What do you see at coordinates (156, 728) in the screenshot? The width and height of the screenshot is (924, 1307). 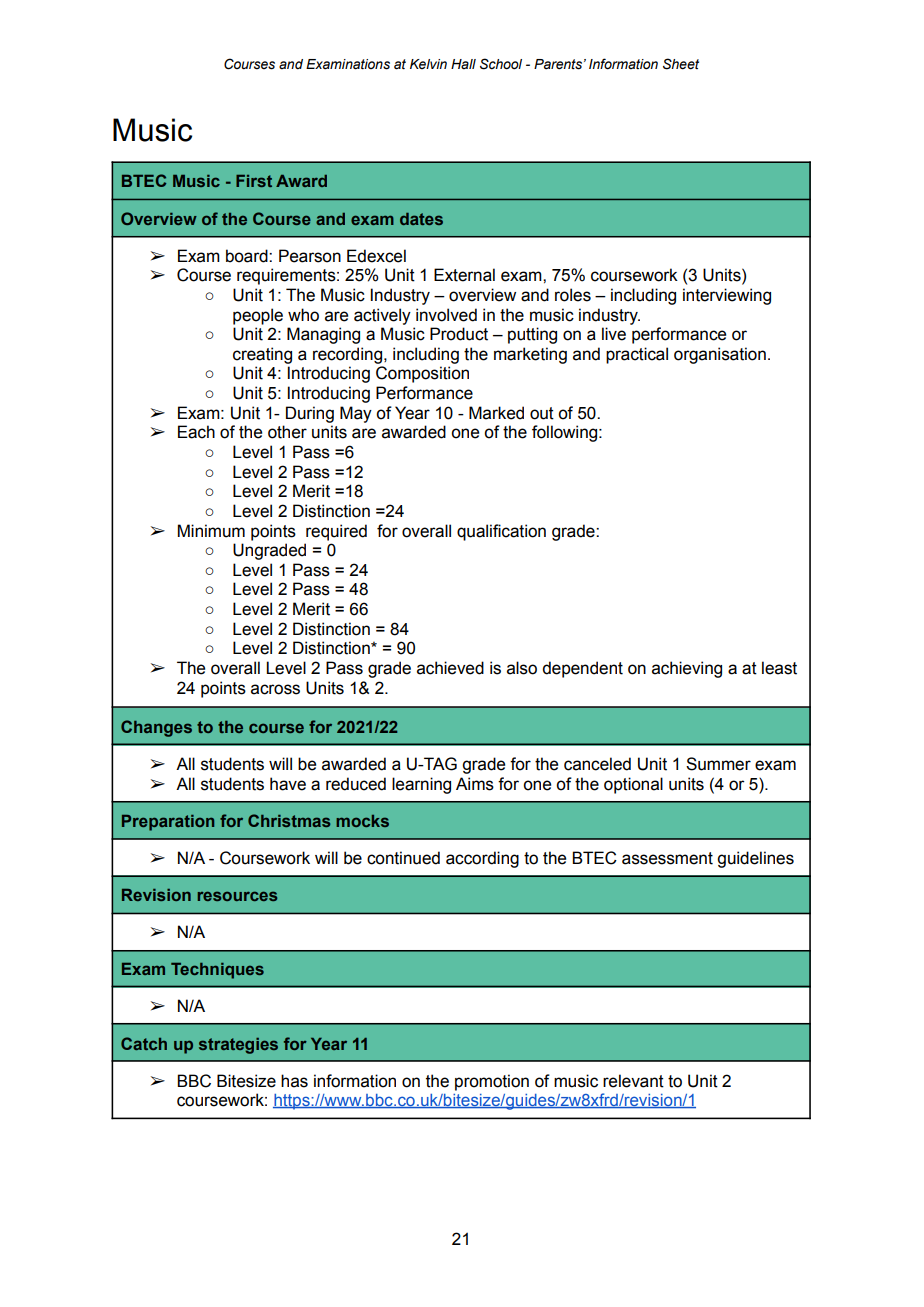 I see `Changes` at bounding box center [156, 728].
